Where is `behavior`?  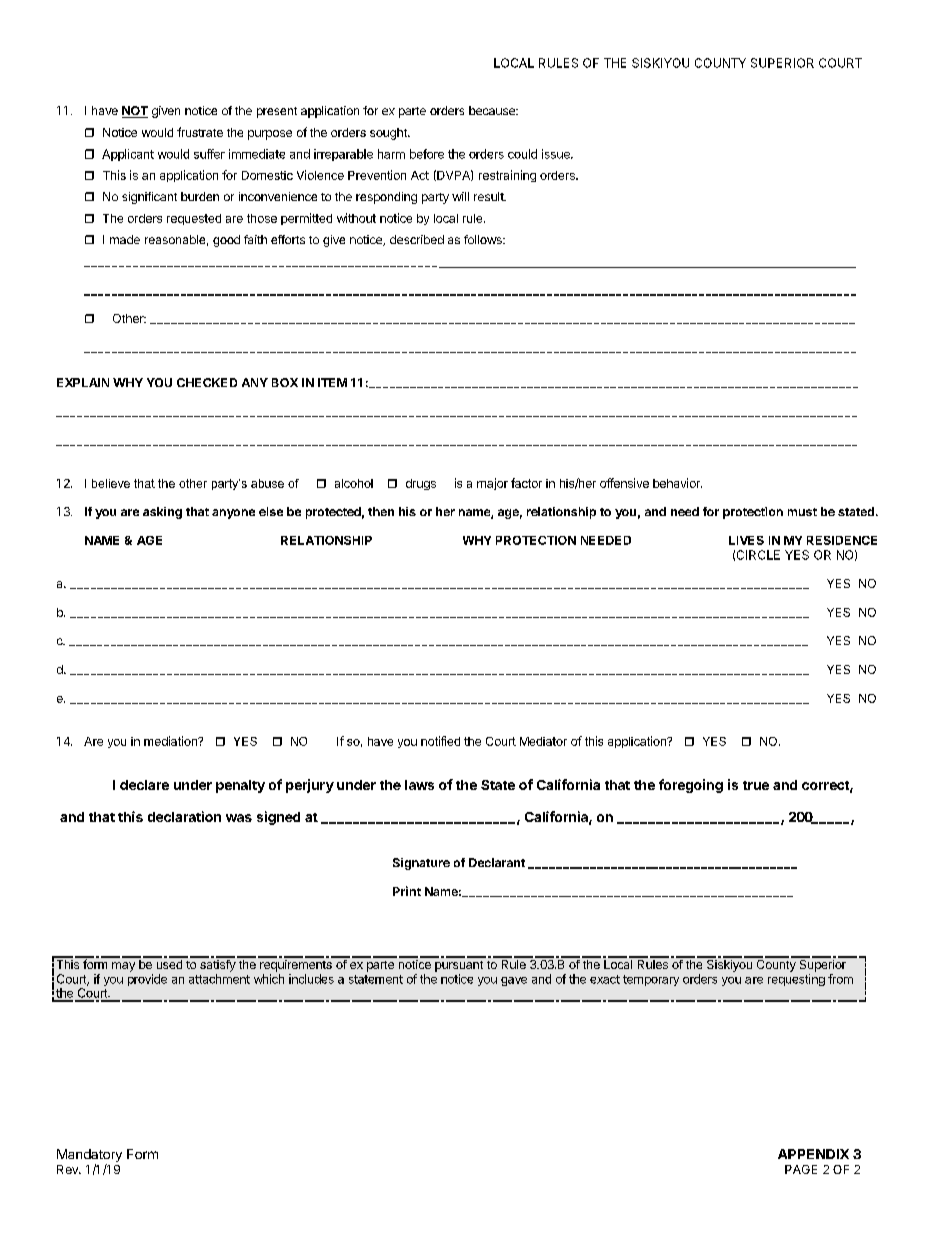 behavior is located at coordinates (677, 483).
